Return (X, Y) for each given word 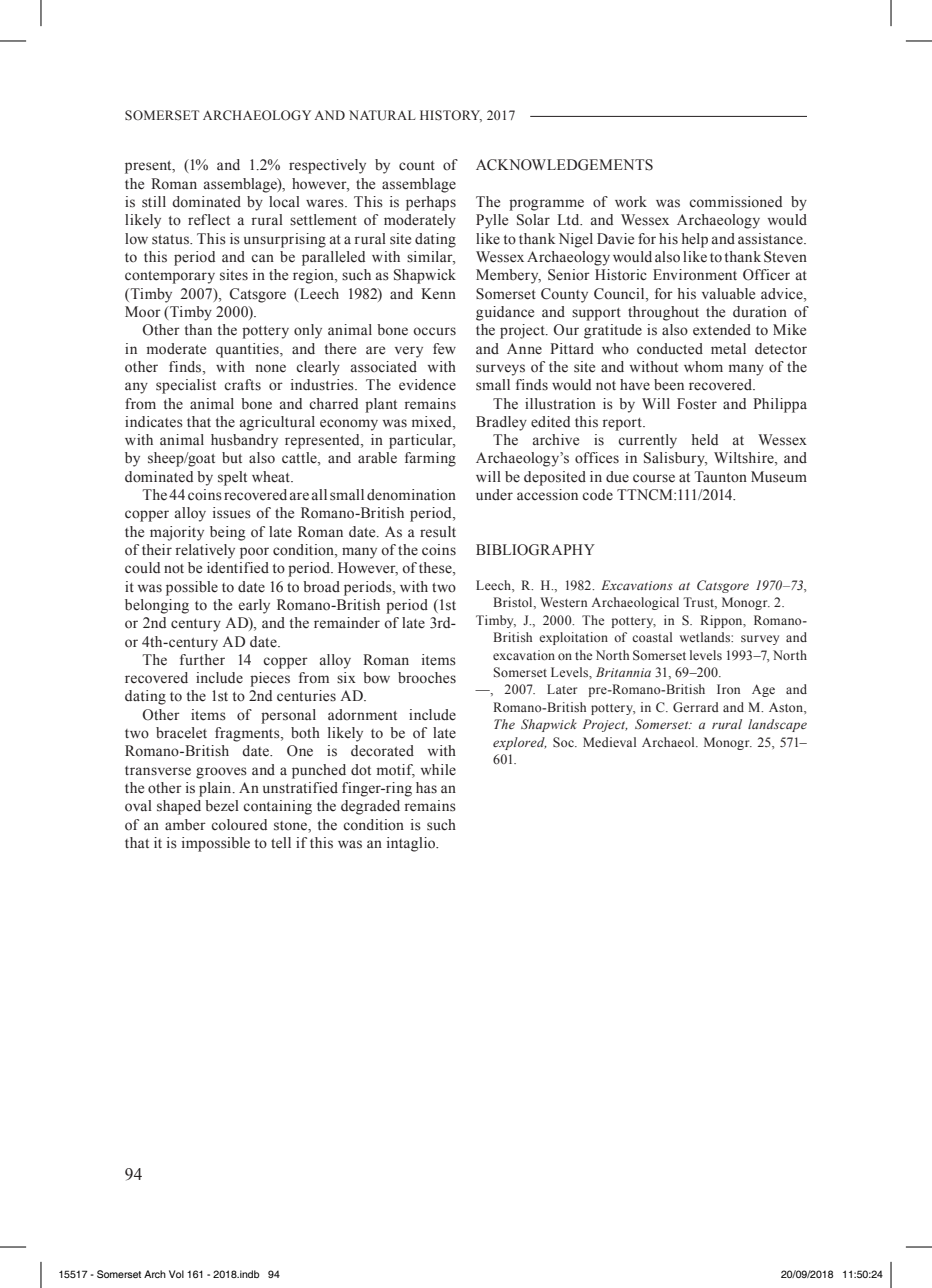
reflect (209, 220)
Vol (176, 1274)
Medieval (609, 742)
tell (281, 843)
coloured (239, 825)
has (426, 787)
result (438, 532)
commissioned (735, 202)
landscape (777, 725)
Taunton (720, 477)
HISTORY (451, 116)
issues (232, 513)
